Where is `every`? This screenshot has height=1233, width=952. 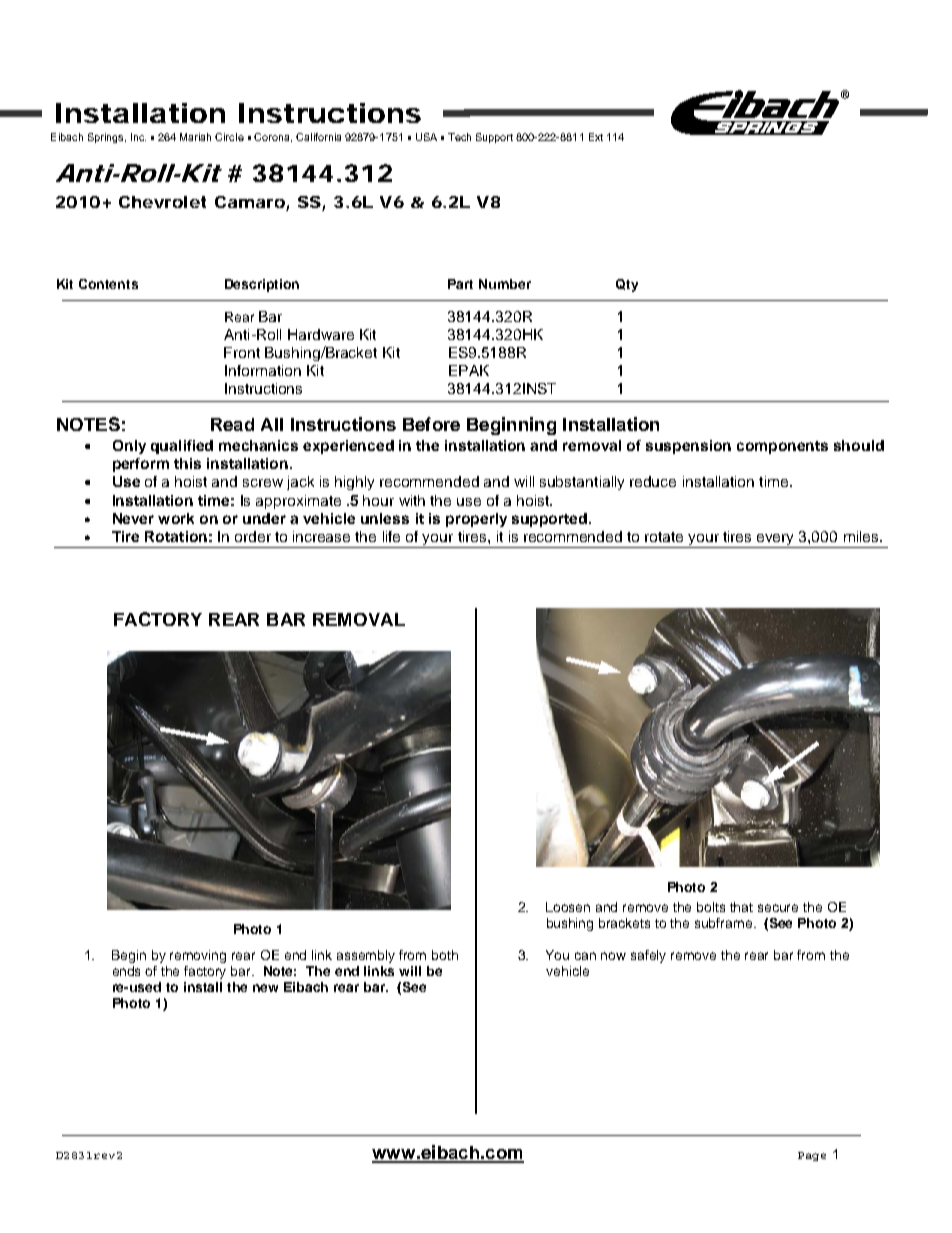 every is located at coordinates (776, 541).
